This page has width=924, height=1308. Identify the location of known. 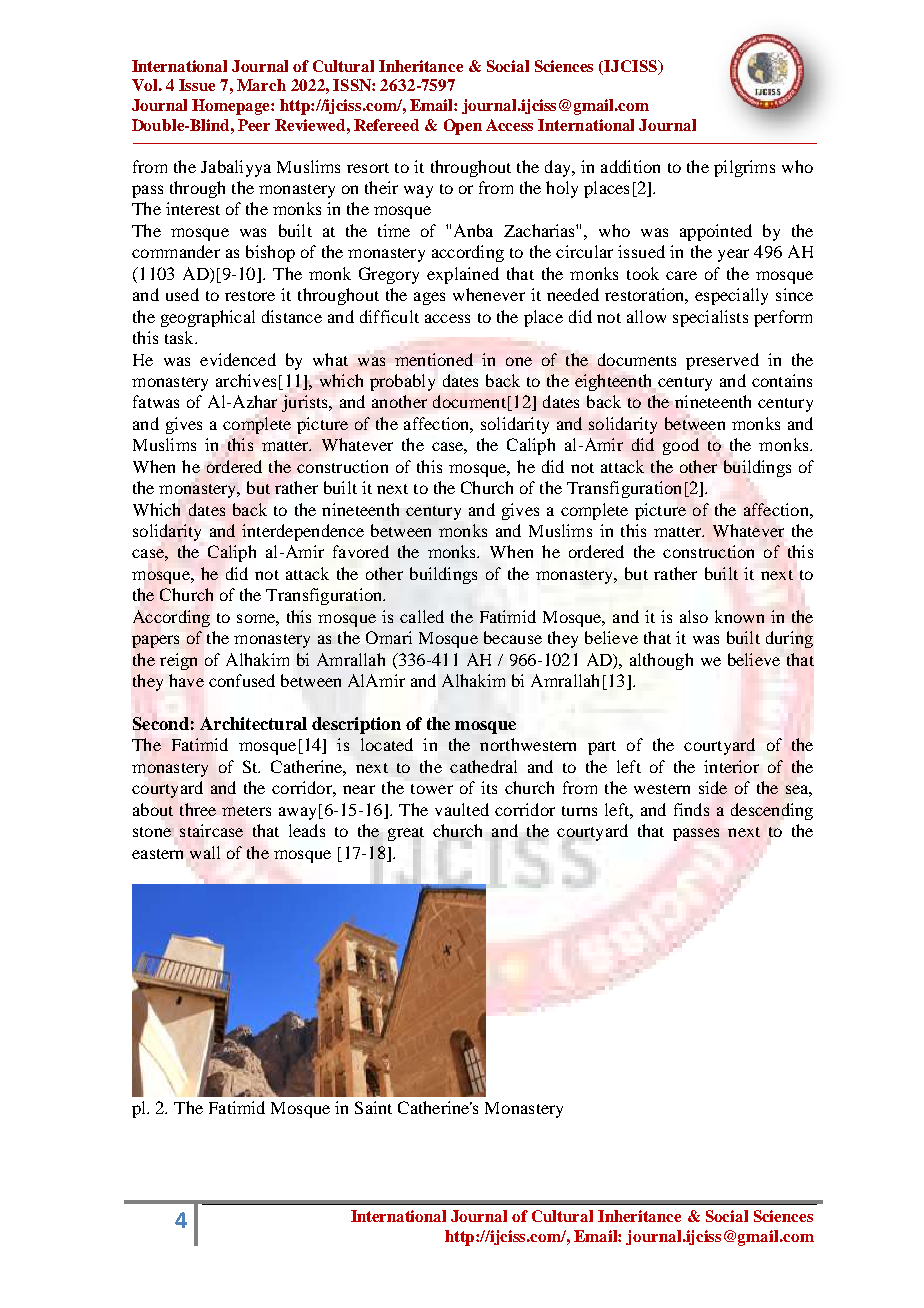
(739, 616).
